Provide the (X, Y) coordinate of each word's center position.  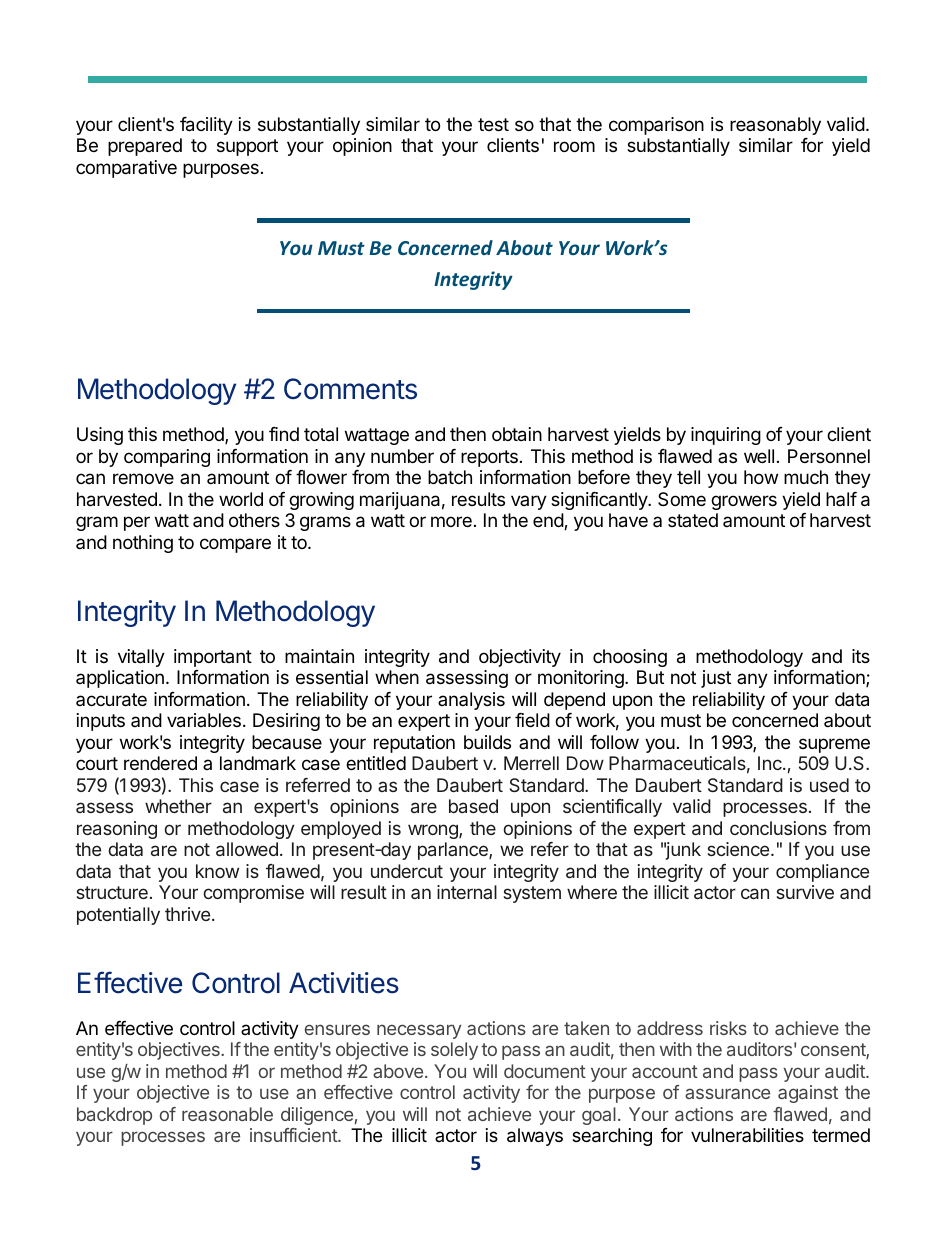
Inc (771, 763)
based (473, 806)
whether (178, 806)
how (761, 477)
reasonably (775, 126)
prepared (145, 147)
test (493, 124)
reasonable (227, 1114)
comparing (167, 458)
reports (489, 458)
